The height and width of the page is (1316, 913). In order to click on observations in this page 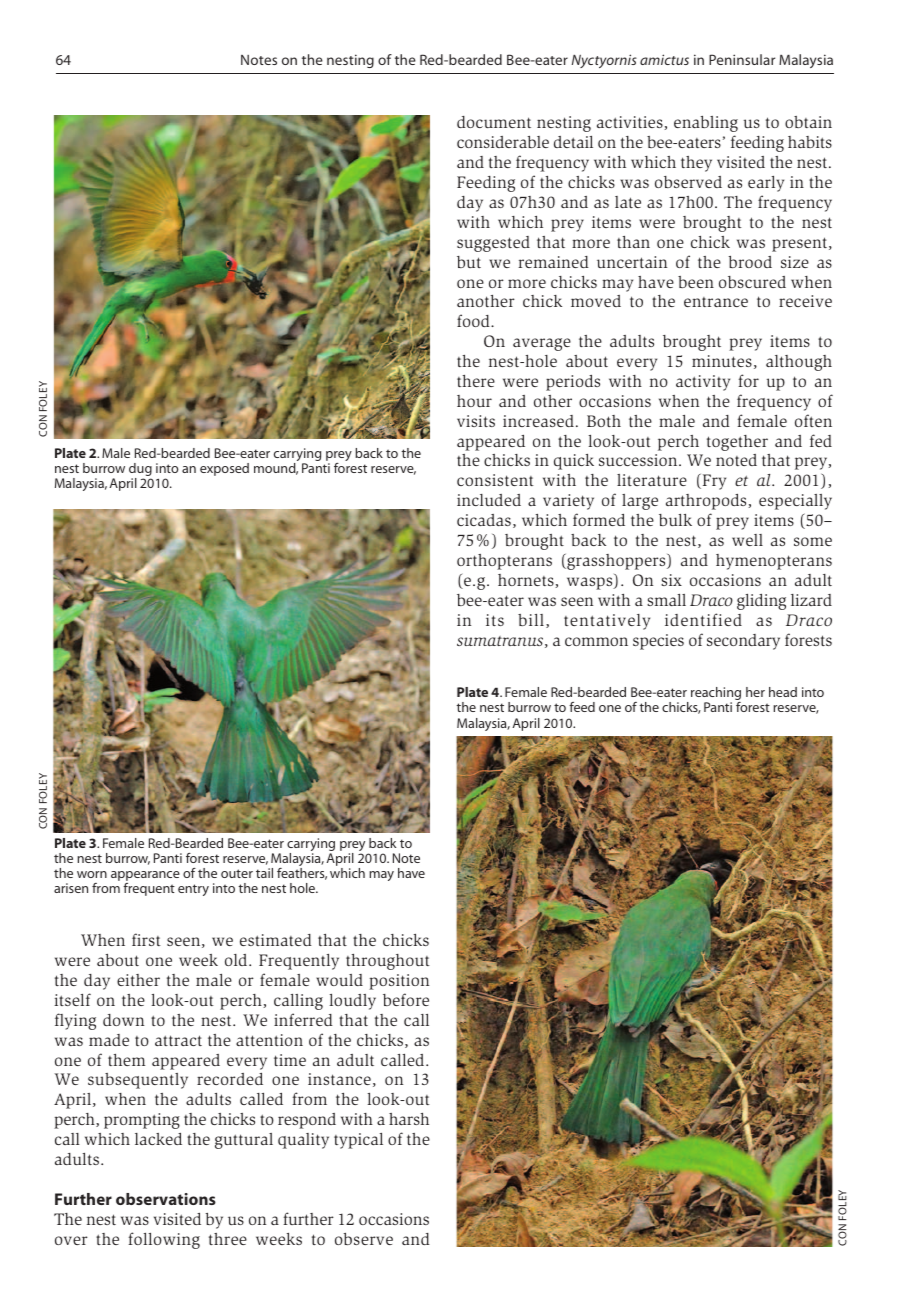, I will do `click(166, 1199)`.
